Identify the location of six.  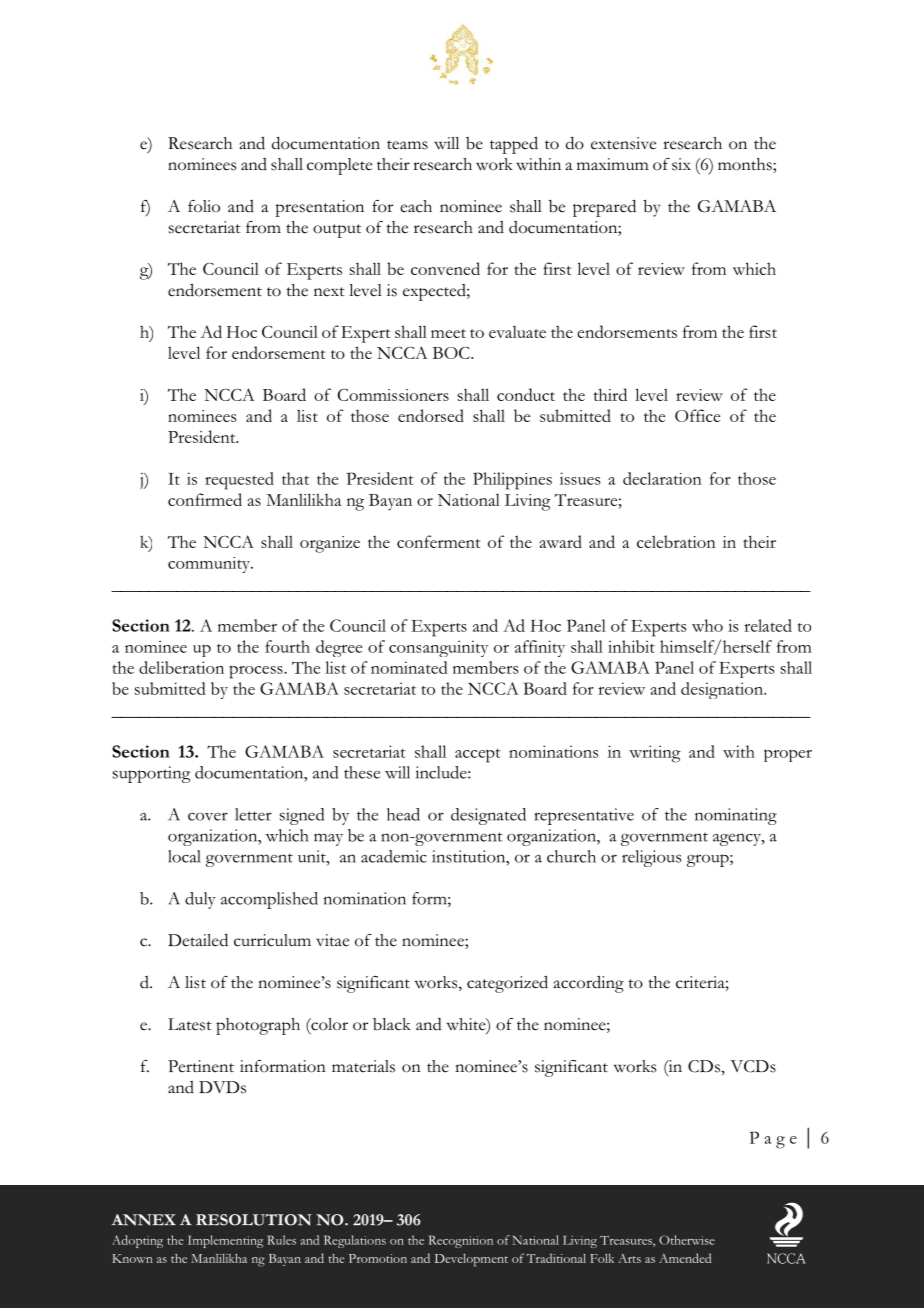
(681, 164).
